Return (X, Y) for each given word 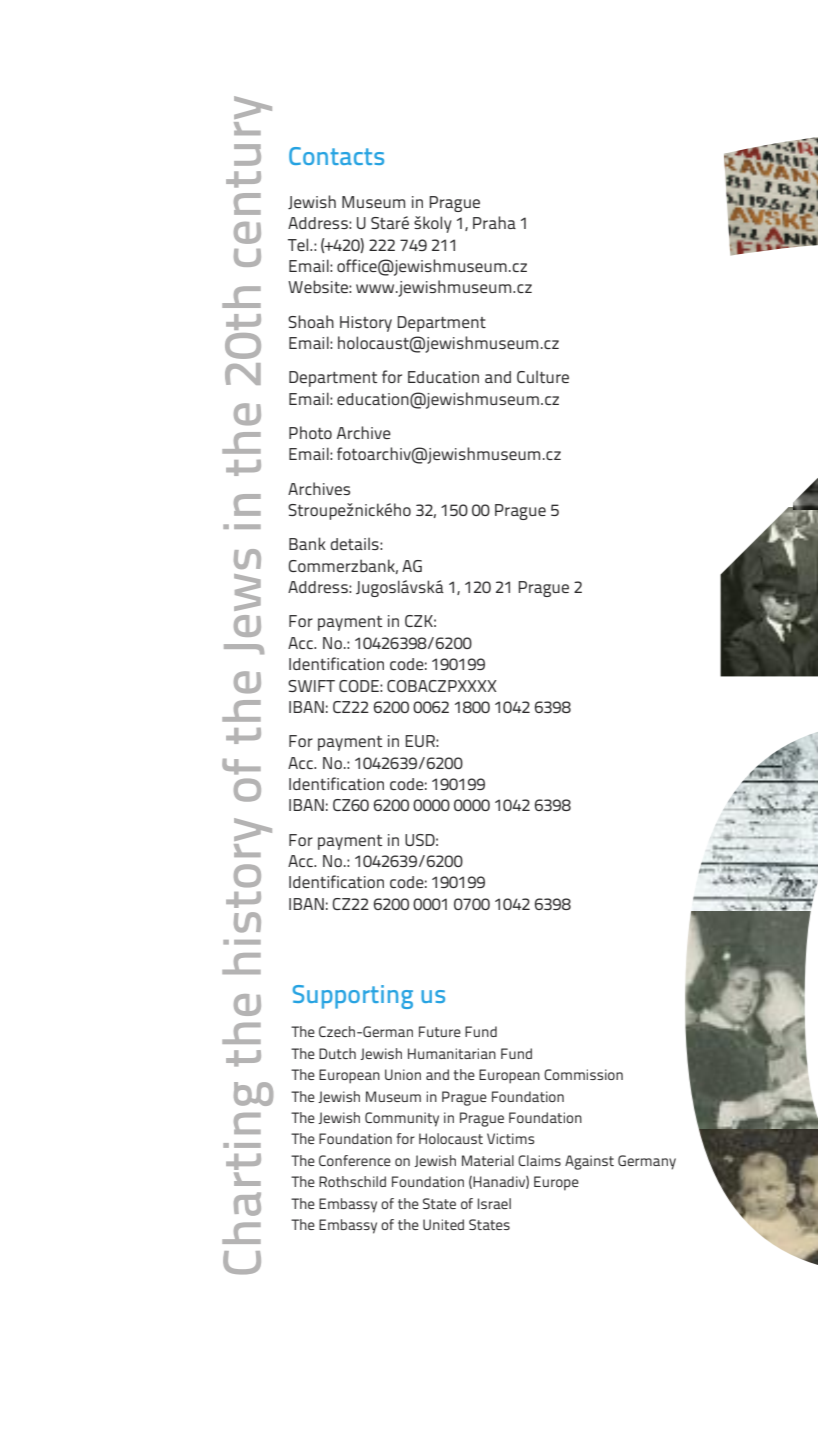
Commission (583, 1074)
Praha (494, 222)
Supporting (353, 997)
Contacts (336, 156)
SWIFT (311, 686)
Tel (299, 244)
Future (440, 1031)
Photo (310, 432)
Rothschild (352, 1181)
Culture (543, 376)
